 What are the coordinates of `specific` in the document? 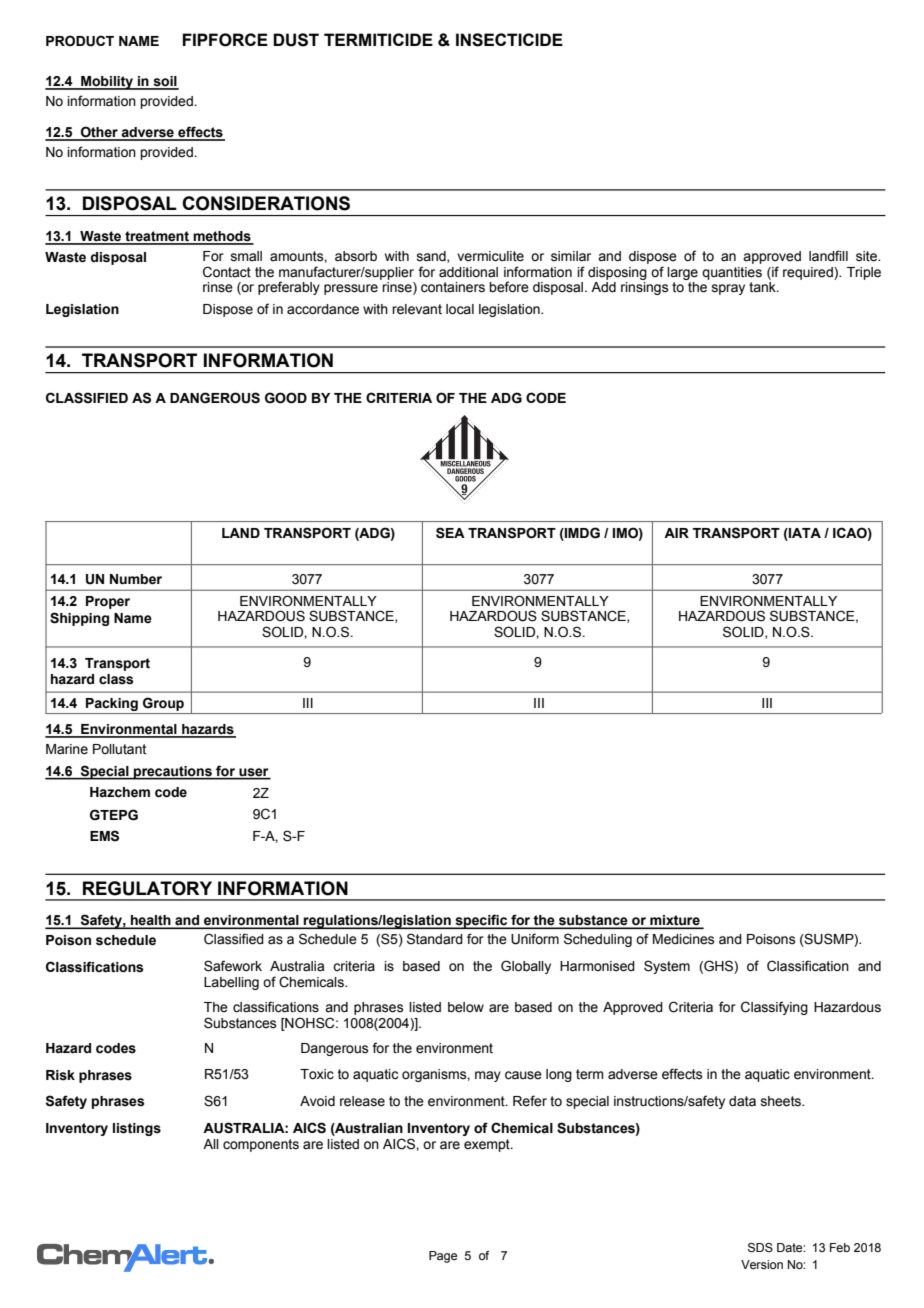 It's located at (481, 921).
